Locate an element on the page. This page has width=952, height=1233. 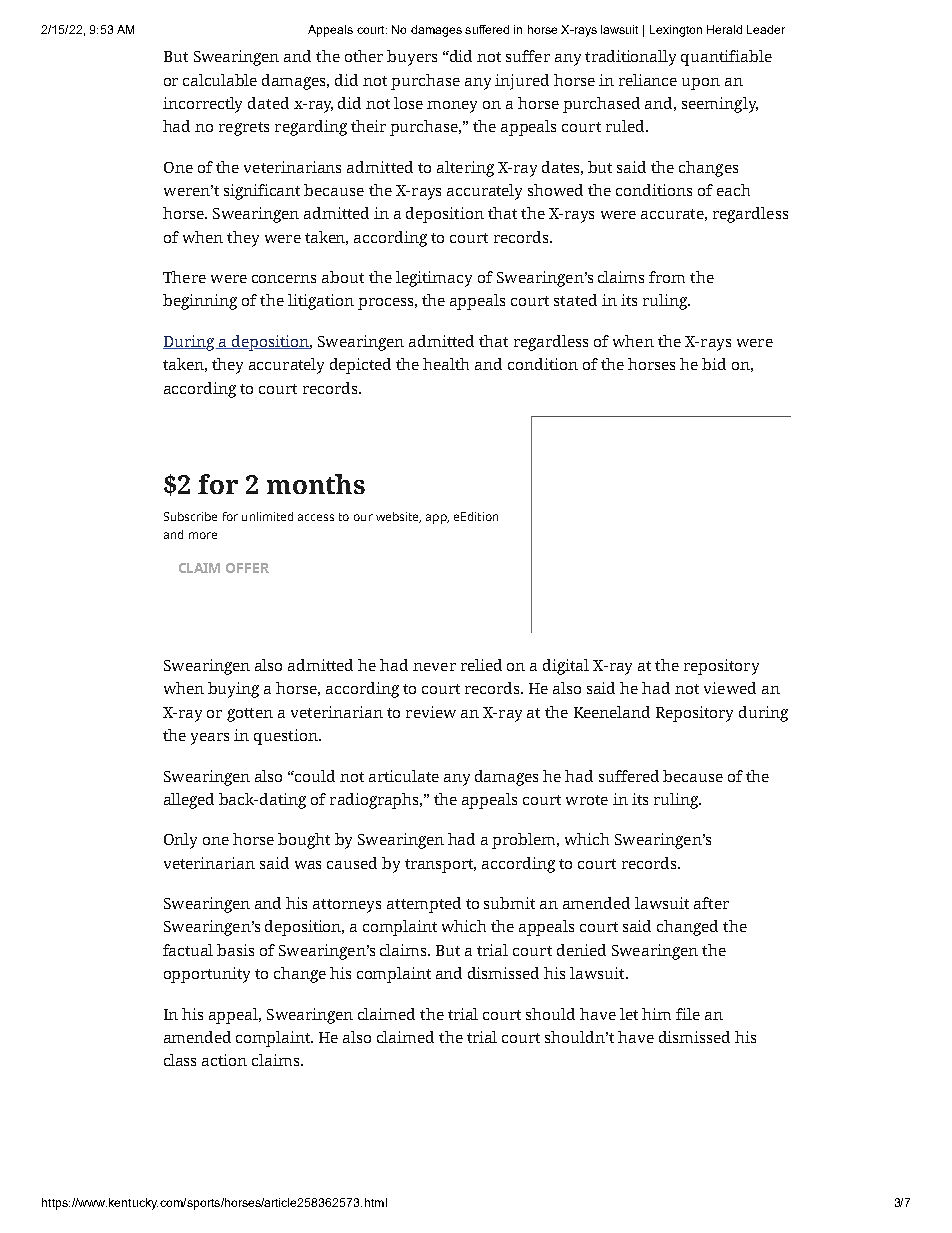
beginning is located at coordinates (200, 302).
